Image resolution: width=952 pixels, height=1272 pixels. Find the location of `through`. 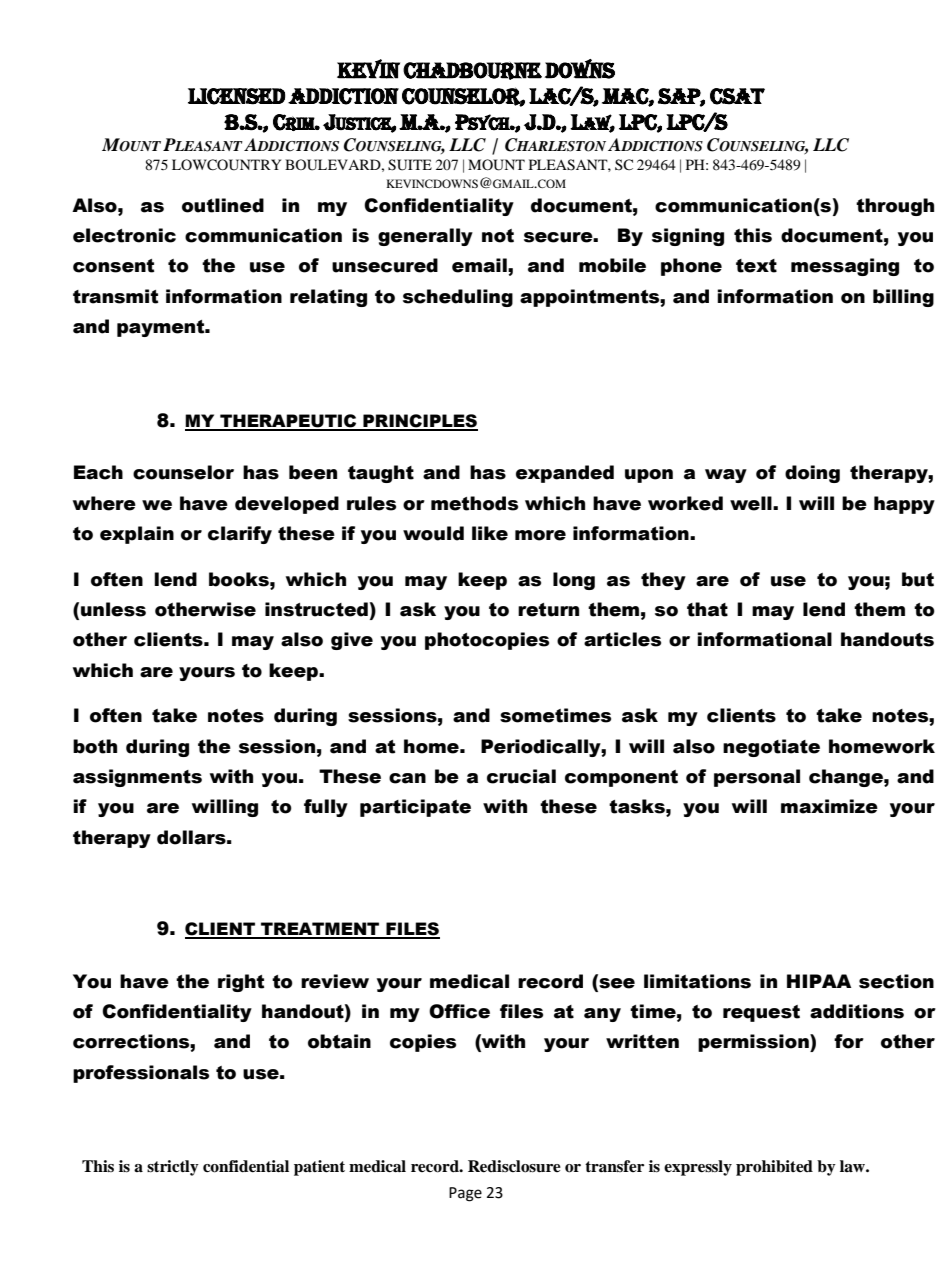

through is located at coordinates (895, 207).
